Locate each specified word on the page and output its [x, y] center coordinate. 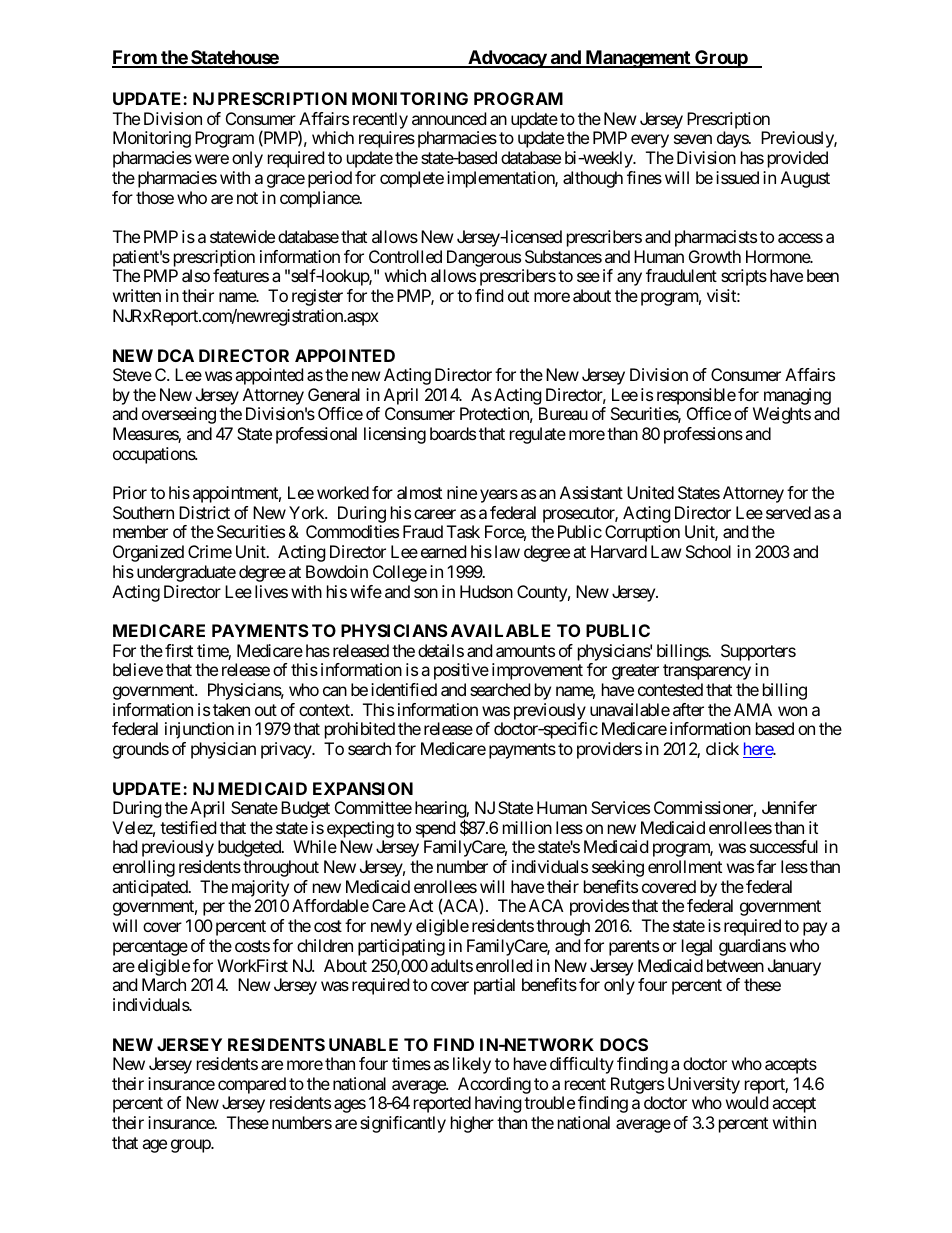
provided [798, 159]
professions [703, 435]
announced [449, 118]
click [722, 748]
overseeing [179, 415]
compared [252, 1085]
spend [436, 831]
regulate [538, 435]
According [494, 1085]
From [135, 58]
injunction [199, 730]
